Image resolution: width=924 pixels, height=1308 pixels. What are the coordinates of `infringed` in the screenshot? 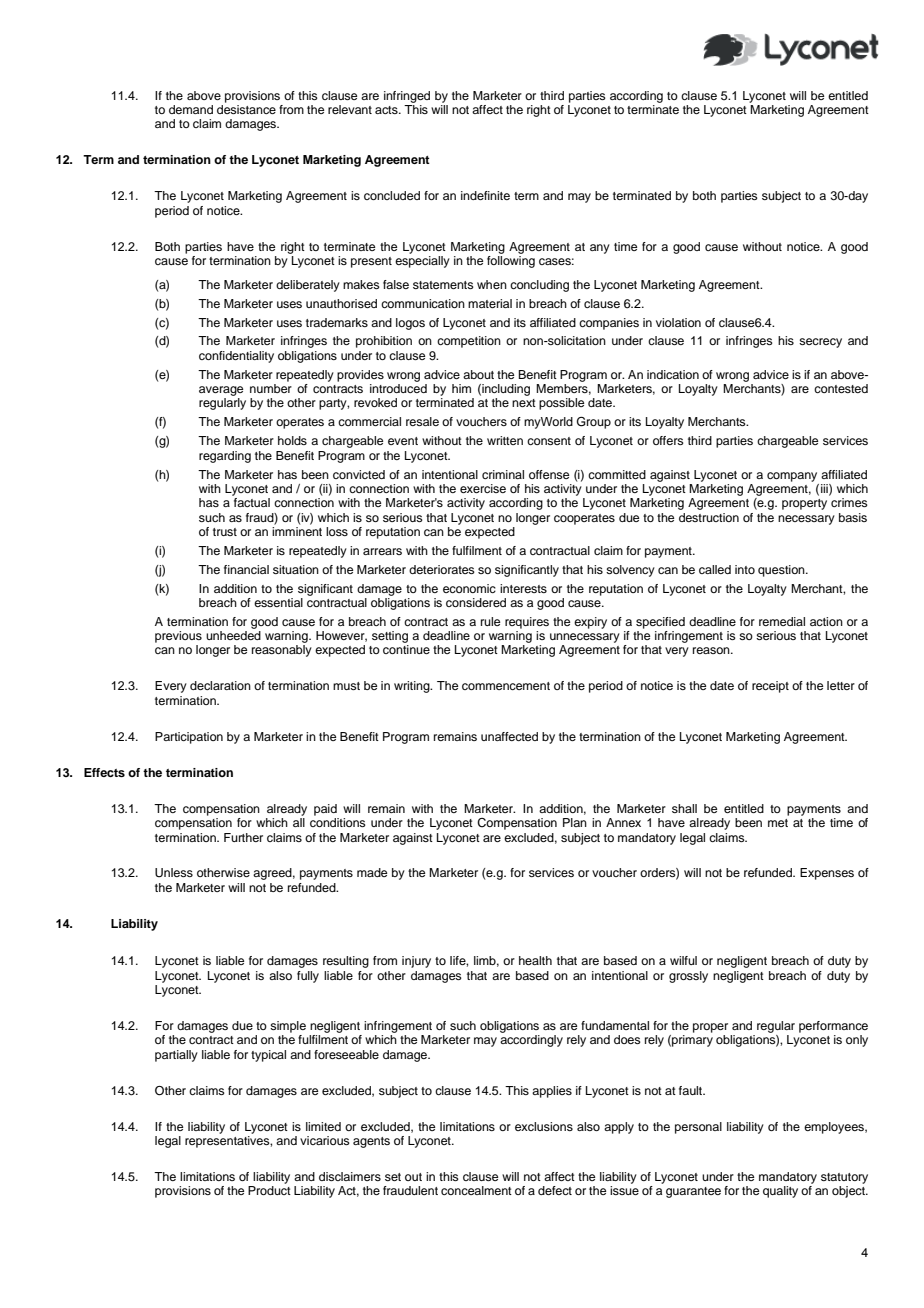 It's located at (407, 97).
